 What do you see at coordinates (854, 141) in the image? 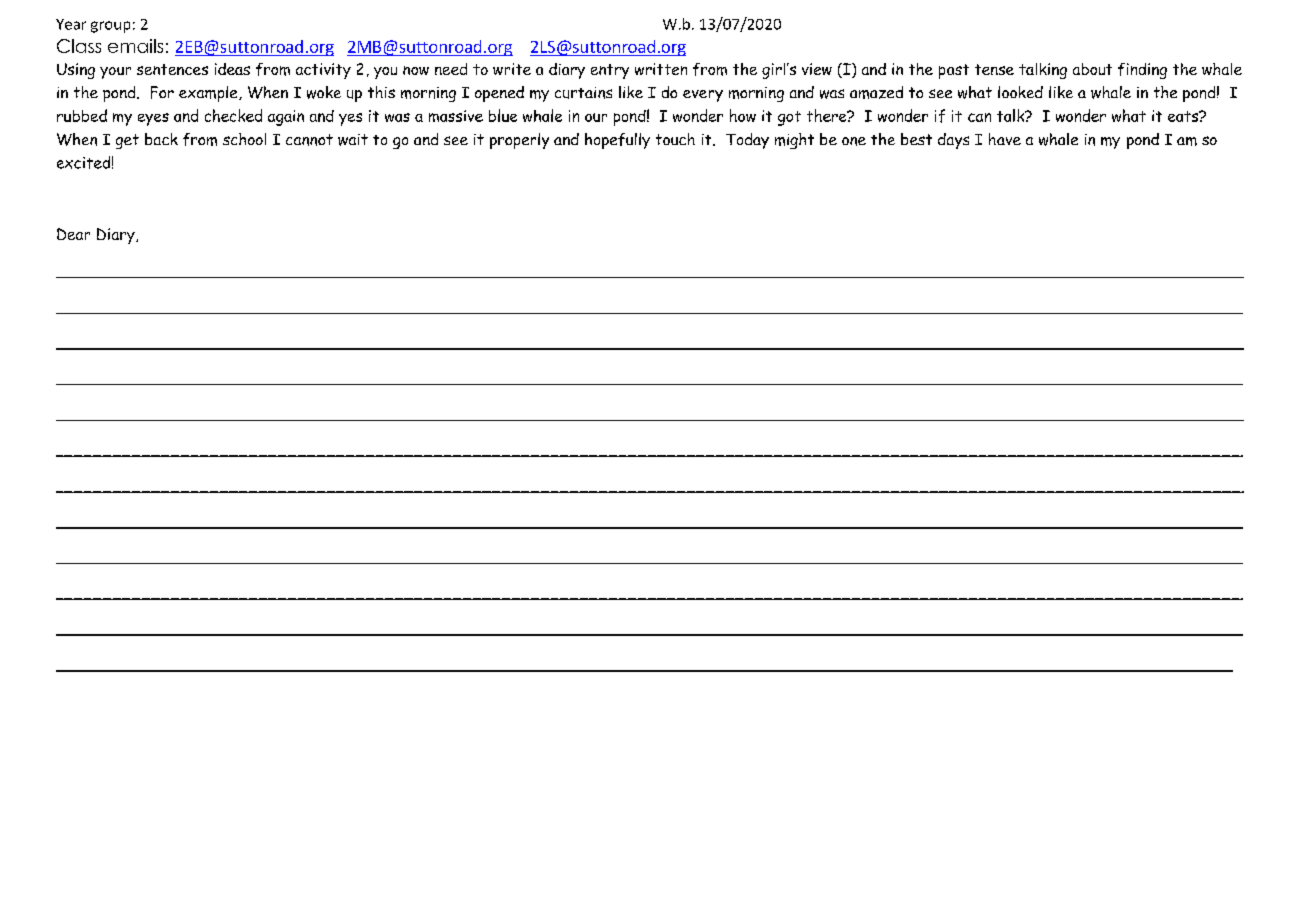
I see `one` at bounding box center [854, 141].
